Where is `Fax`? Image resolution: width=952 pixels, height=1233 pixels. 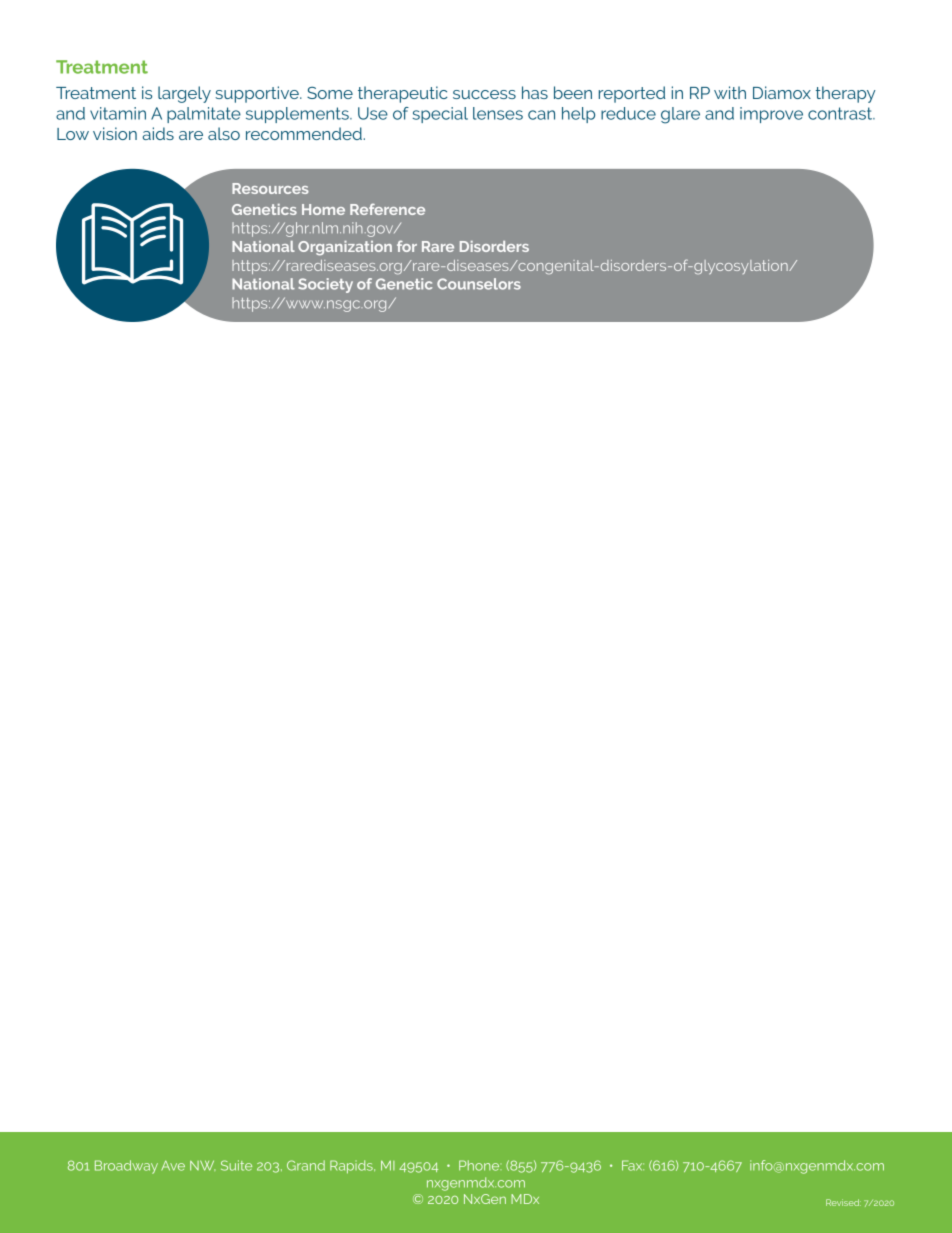 Fax is located at coordinates (633, 1165).
